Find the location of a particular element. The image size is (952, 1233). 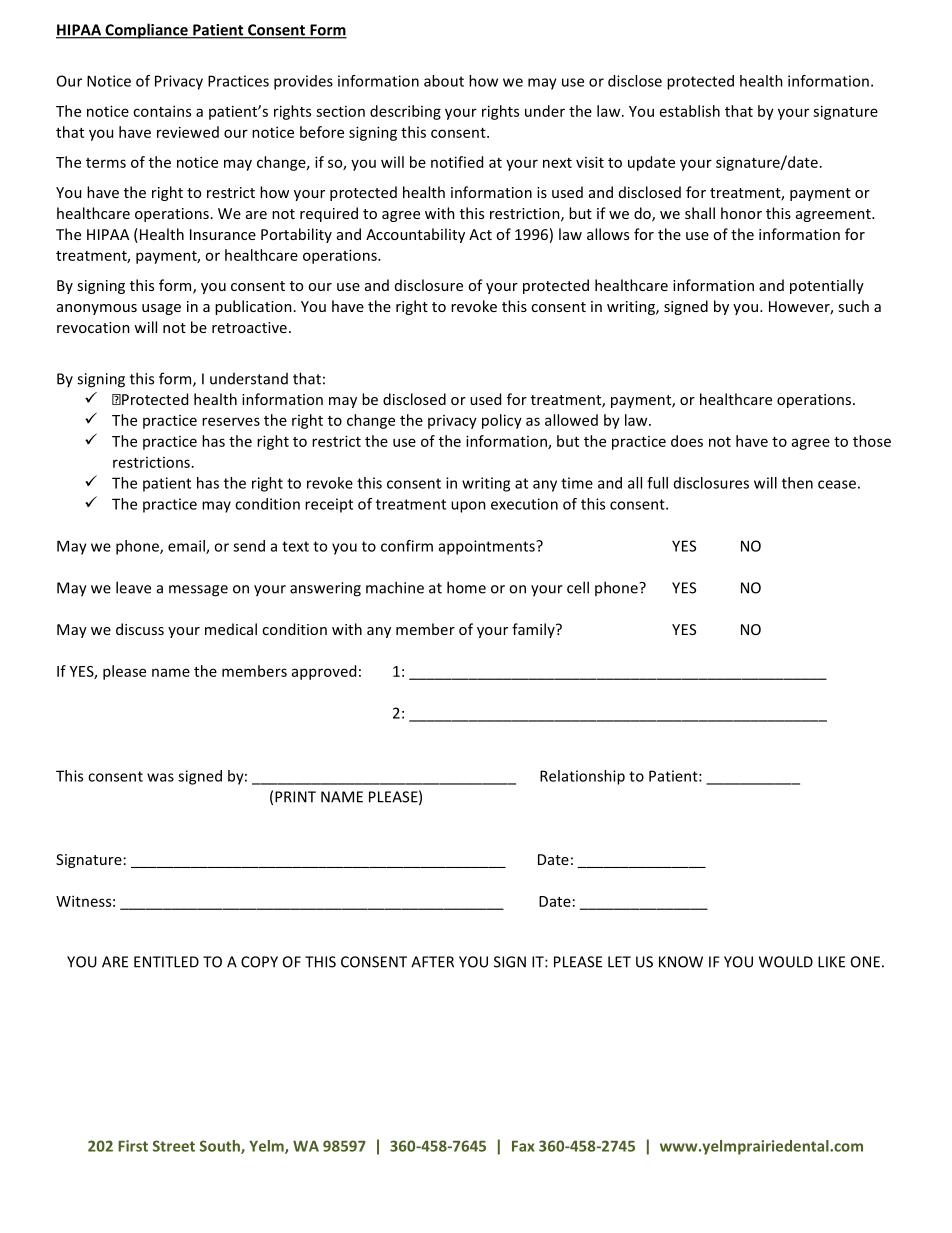

Fax is located at coordinates (523, 1146).
